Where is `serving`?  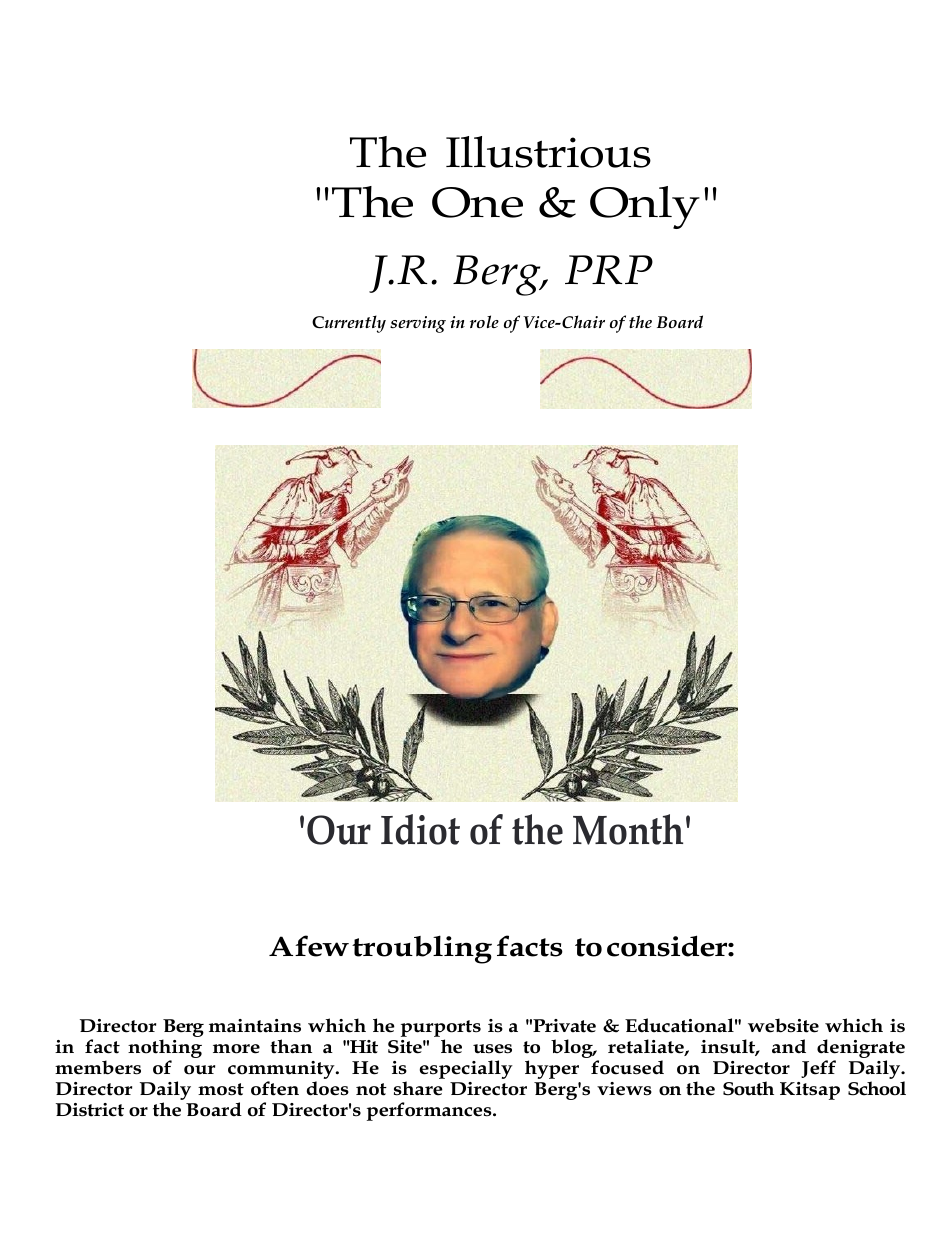 serving is located at coordinates (418, 324).
